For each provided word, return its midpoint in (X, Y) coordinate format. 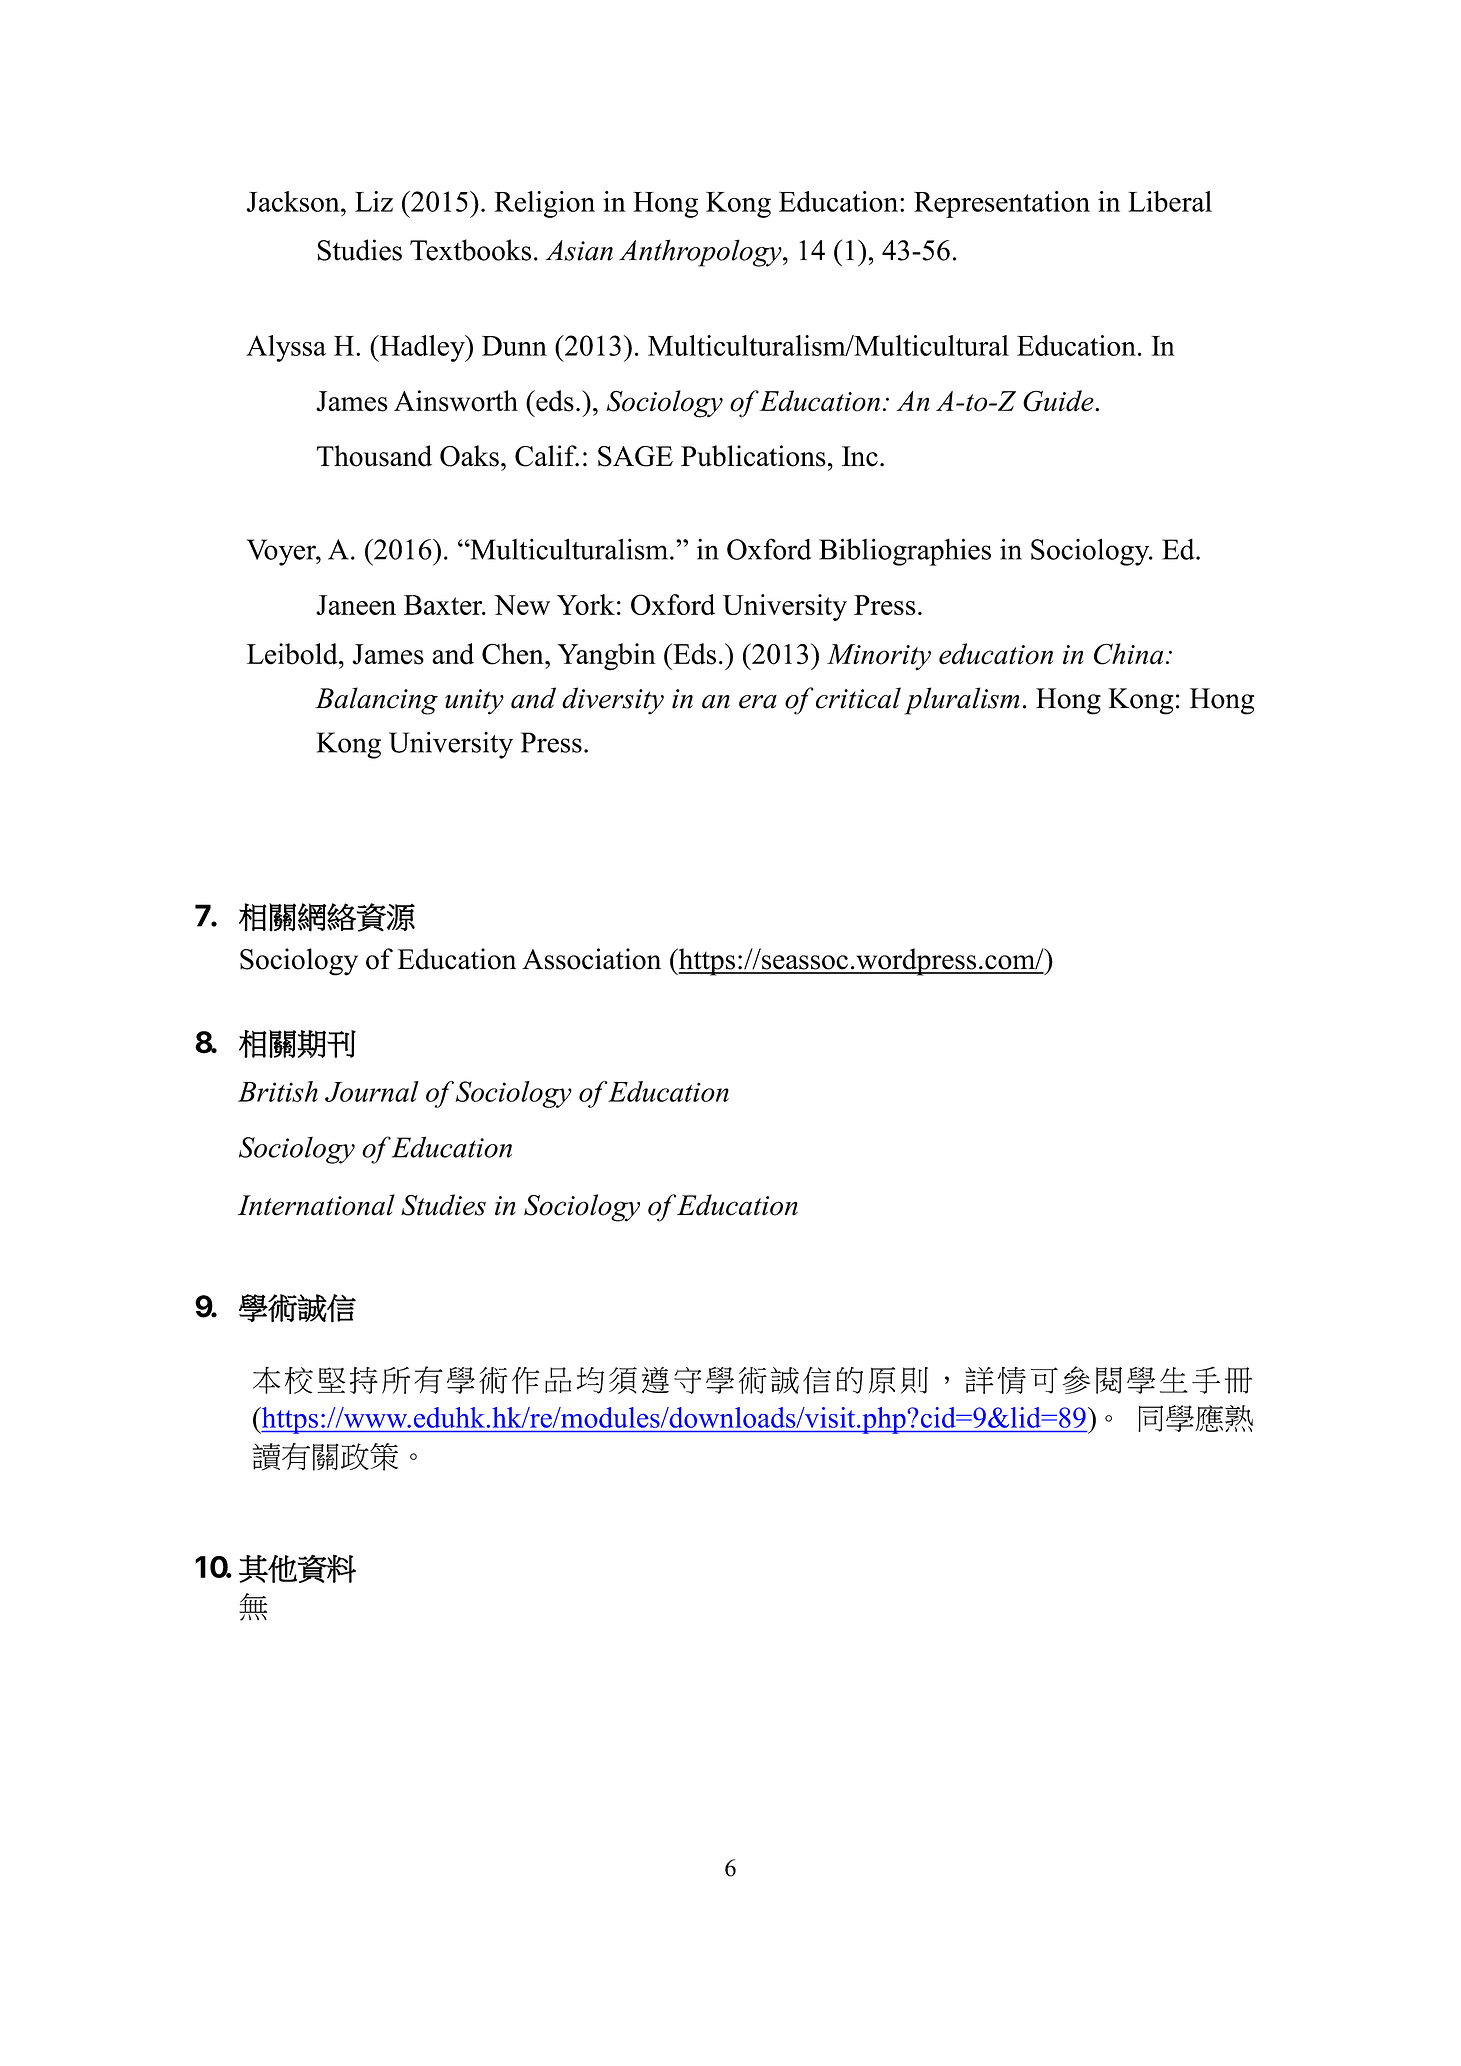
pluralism (962, 701)
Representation (1002, 204)
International (316, 1205)
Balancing (376, 701)
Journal (372, 1091)
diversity (613, 701)
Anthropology (701, 253)
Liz (374, 201)
